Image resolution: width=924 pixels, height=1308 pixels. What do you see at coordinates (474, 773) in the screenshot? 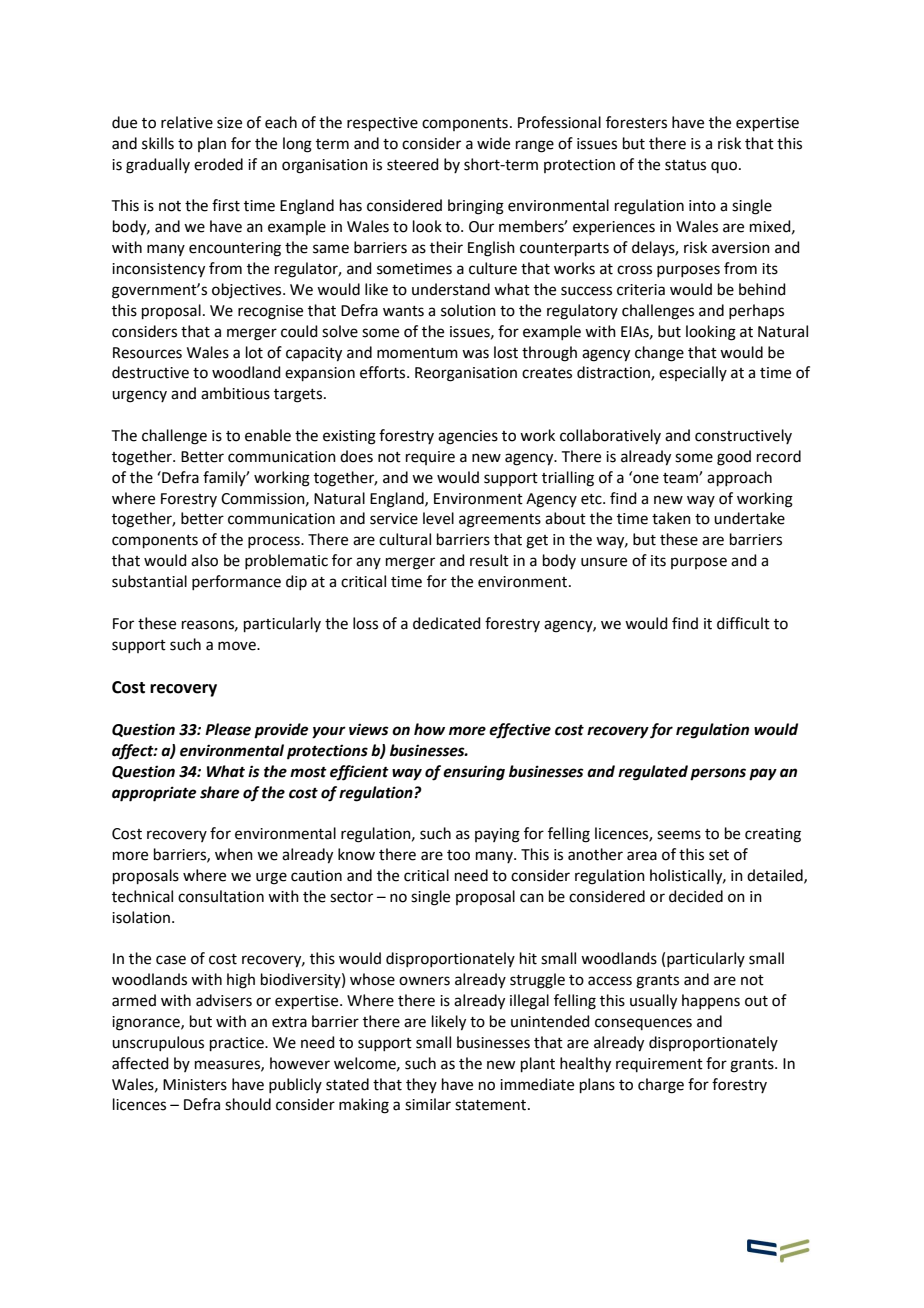
I see `ensuring` at bounding box center [474, 773].
